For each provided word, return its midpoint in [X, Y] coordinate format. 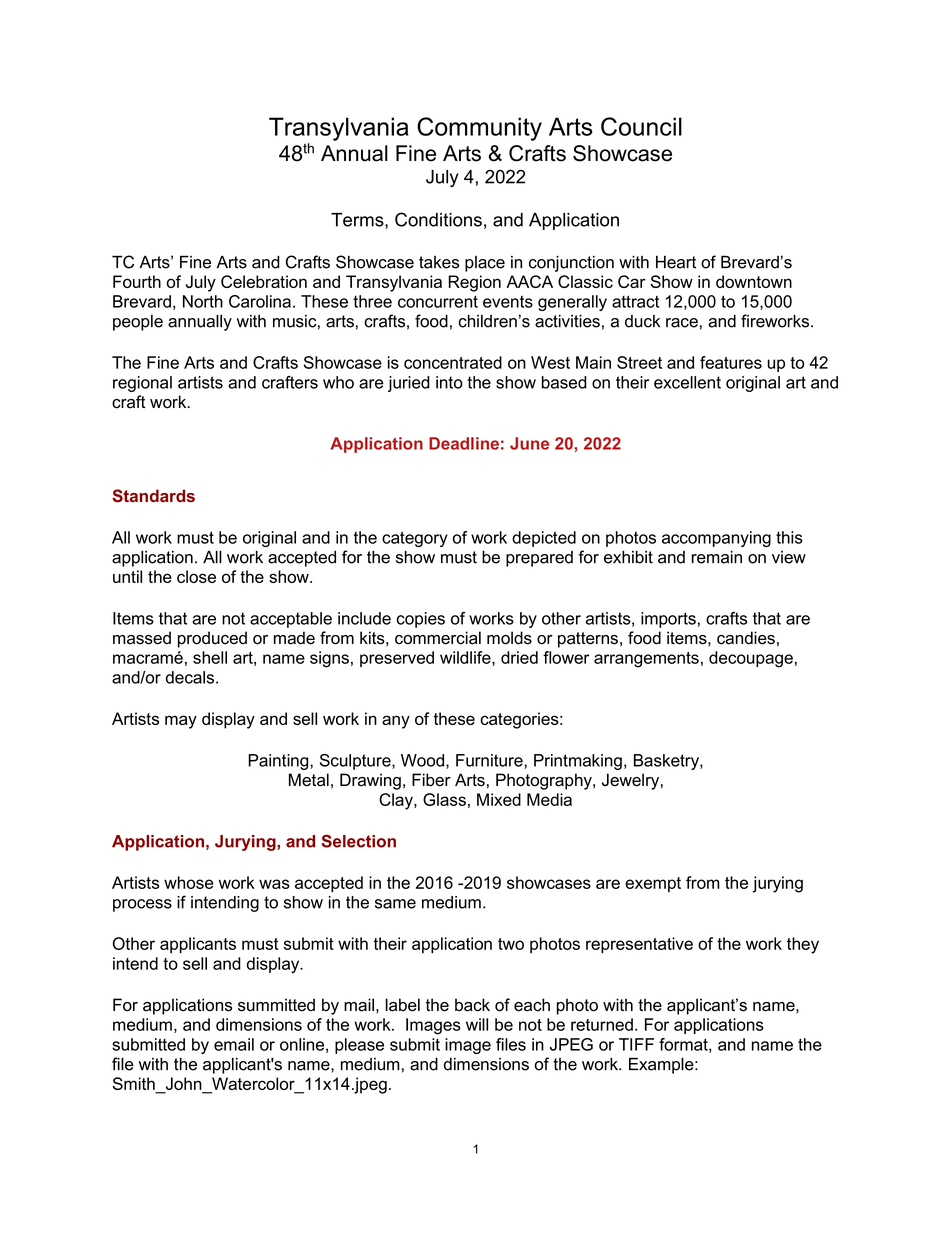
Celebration [264, 281]
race [682, 323]
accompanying [716, 539]
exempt [653, 884]
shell [210, 657]
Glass [444, 799]
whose [188, 882]
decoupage [751, 659]
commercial [438, 638]
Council [641, 126]
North [203, 301]
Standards [153, 496]
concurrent [438, 301]
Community [479, 129]
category [415, 539]
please [359, 1046]
